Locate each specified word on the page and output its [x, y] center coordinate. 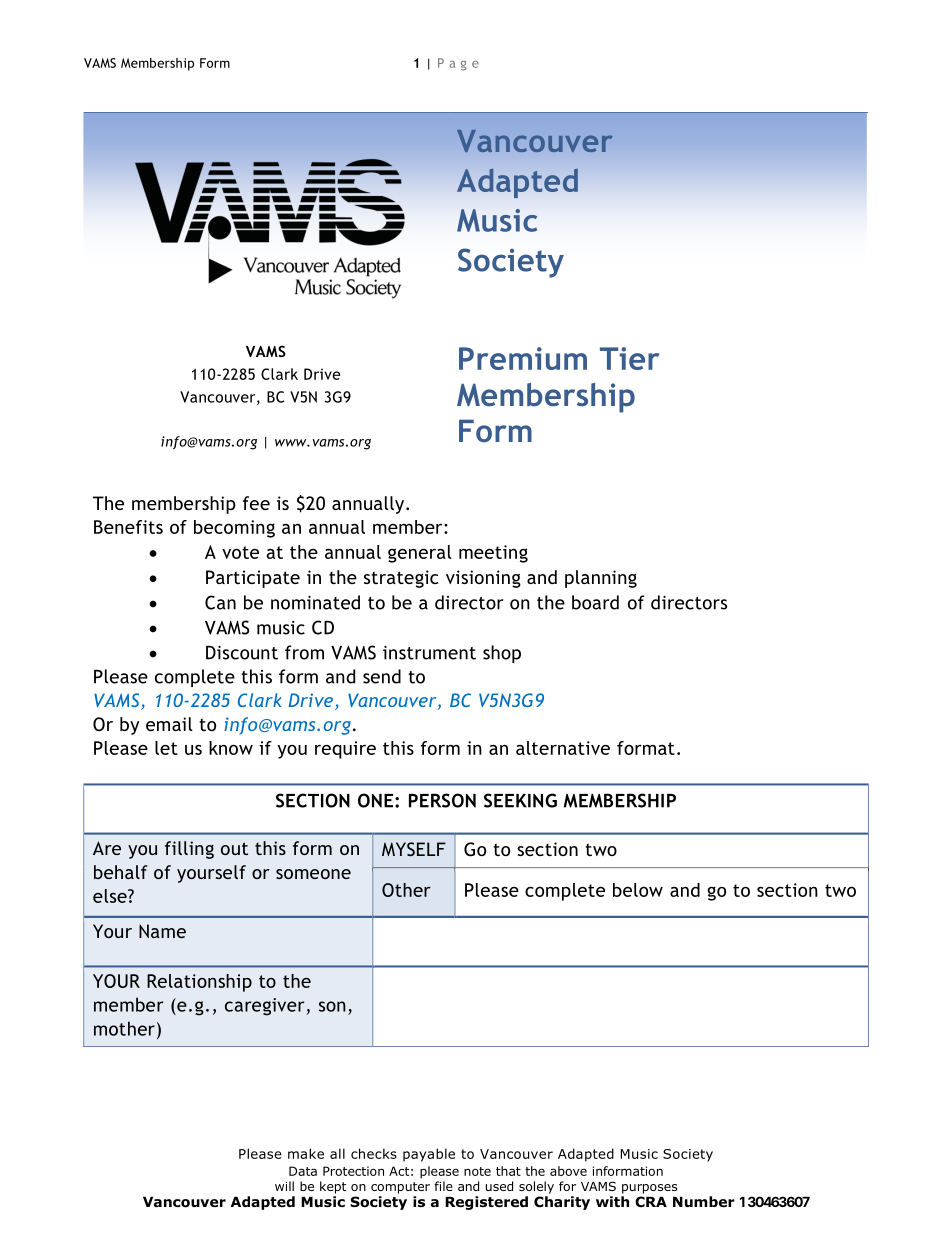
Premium [523, 358]
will [284, 1186]
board [595, 602]
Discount [242, 653]
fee [256, 503]
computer [400, 1188]
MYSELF [414, 849]
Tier [629, 358]
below [638, 890]
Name [162, 931]
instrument [429, 653]
